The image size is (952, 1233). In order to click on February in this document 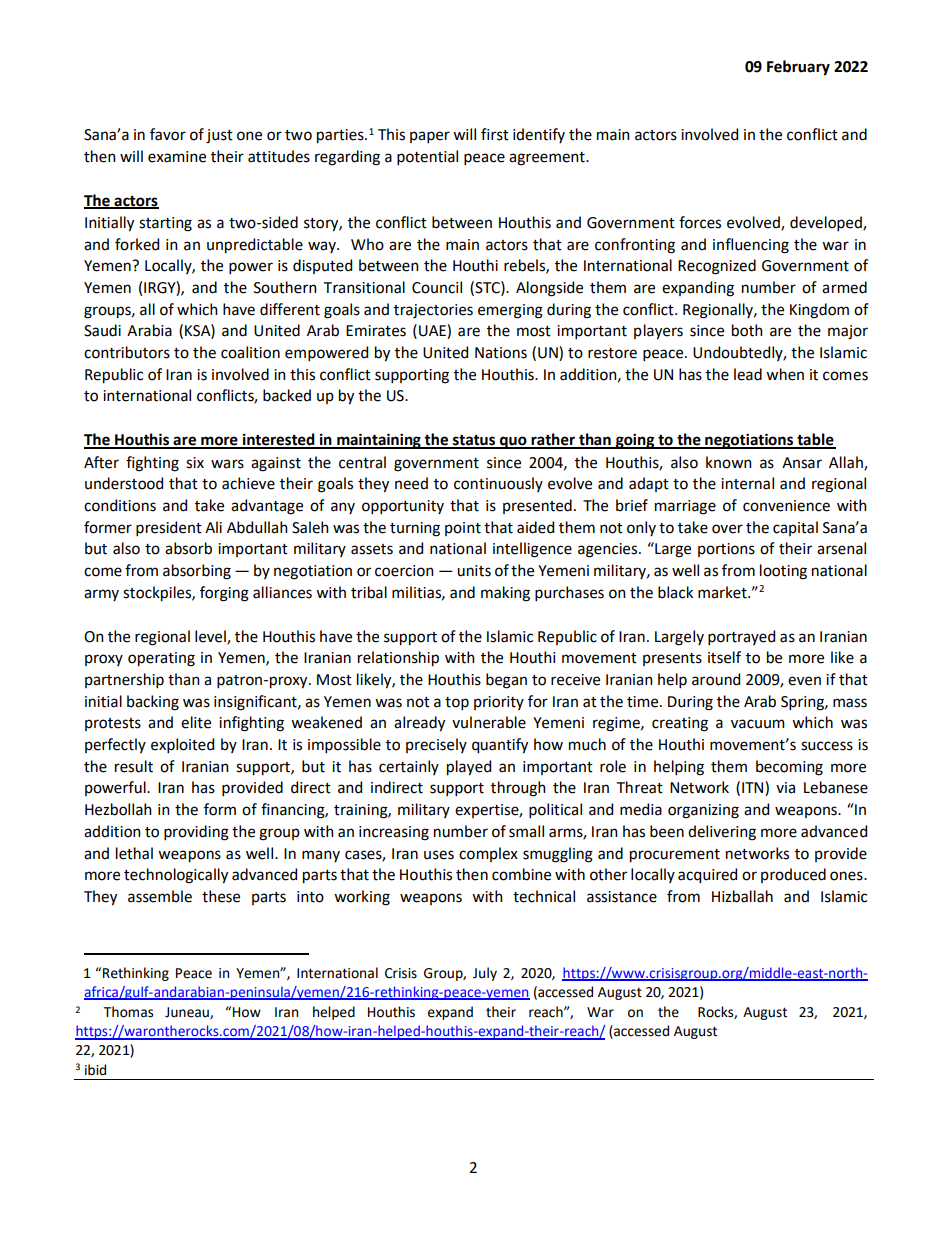, I will do `click(798, 68)`.
